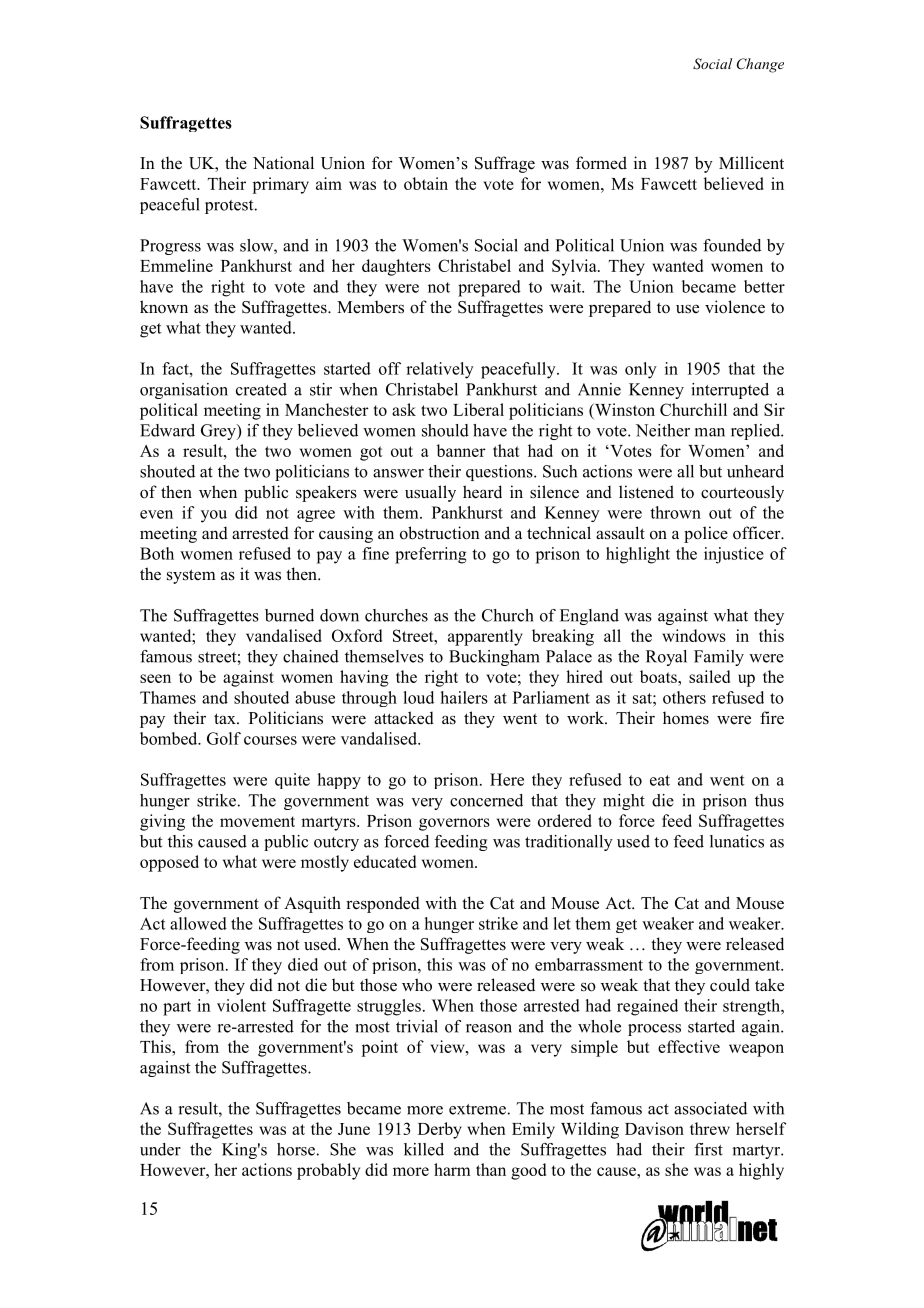 This screenshot has width=924, height=1308. Describe the element at coordinates (261, 389) in the screenshot. I see `created` at that location.
